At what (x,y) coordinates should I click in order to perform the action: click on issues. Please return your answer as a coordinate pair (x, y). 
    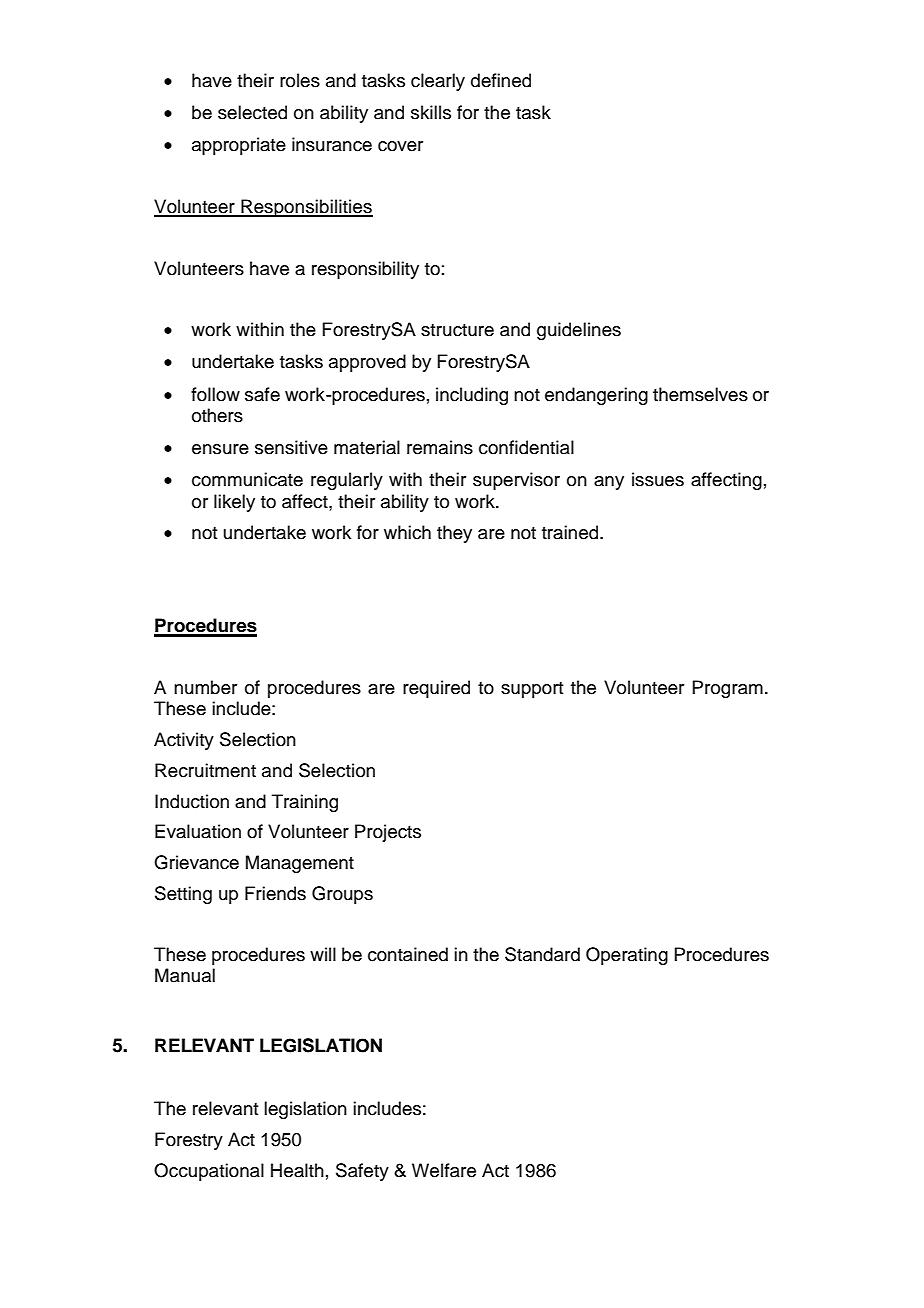
    Looking at the image, I should click on (658, 479).
